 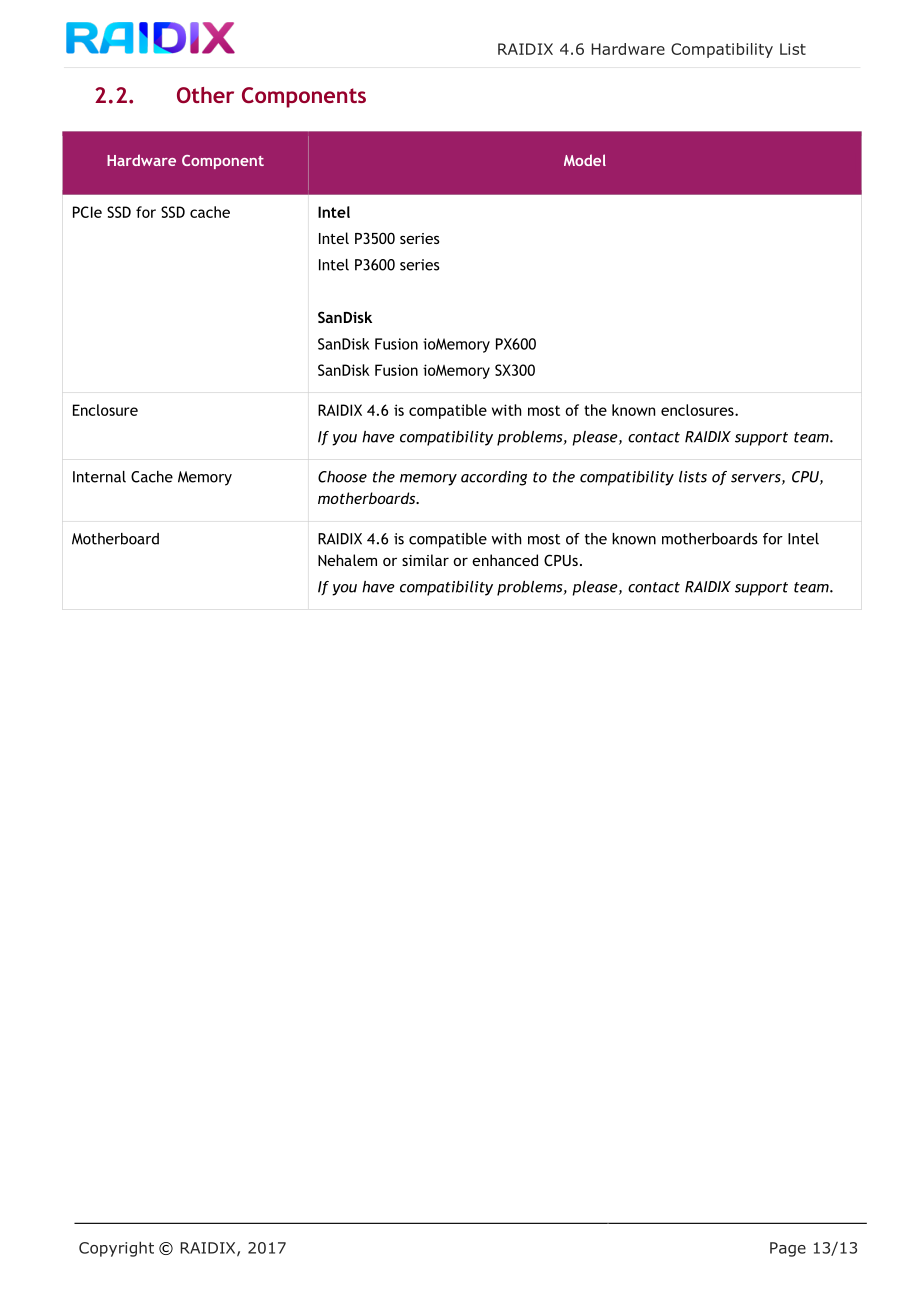 What do you see at coordinates (585, 160) in the page?
I see `Model` at bounding box center [585, 160].
